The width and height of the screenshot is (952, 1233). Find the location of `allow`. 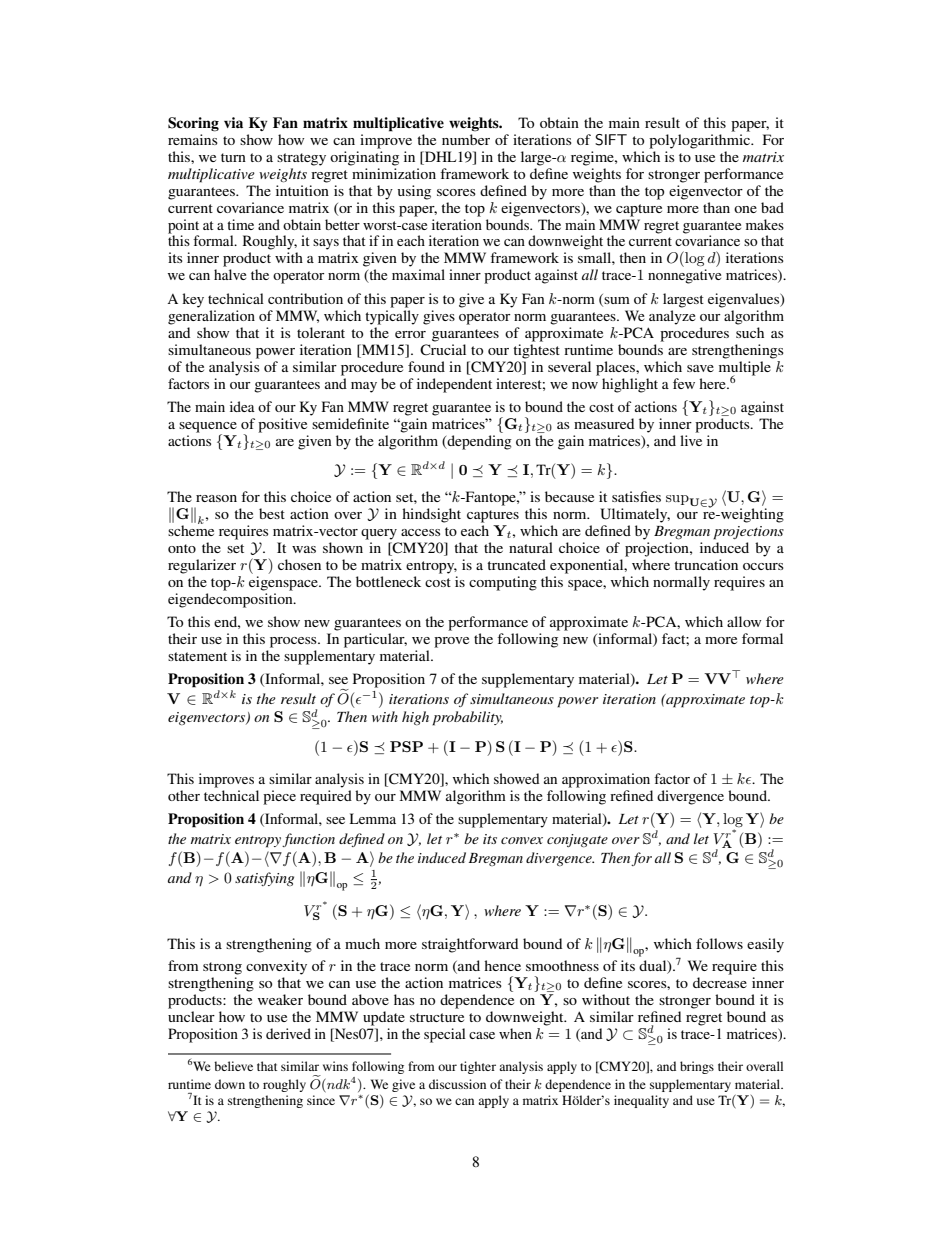

allow is located at coordinates (744, 621).
